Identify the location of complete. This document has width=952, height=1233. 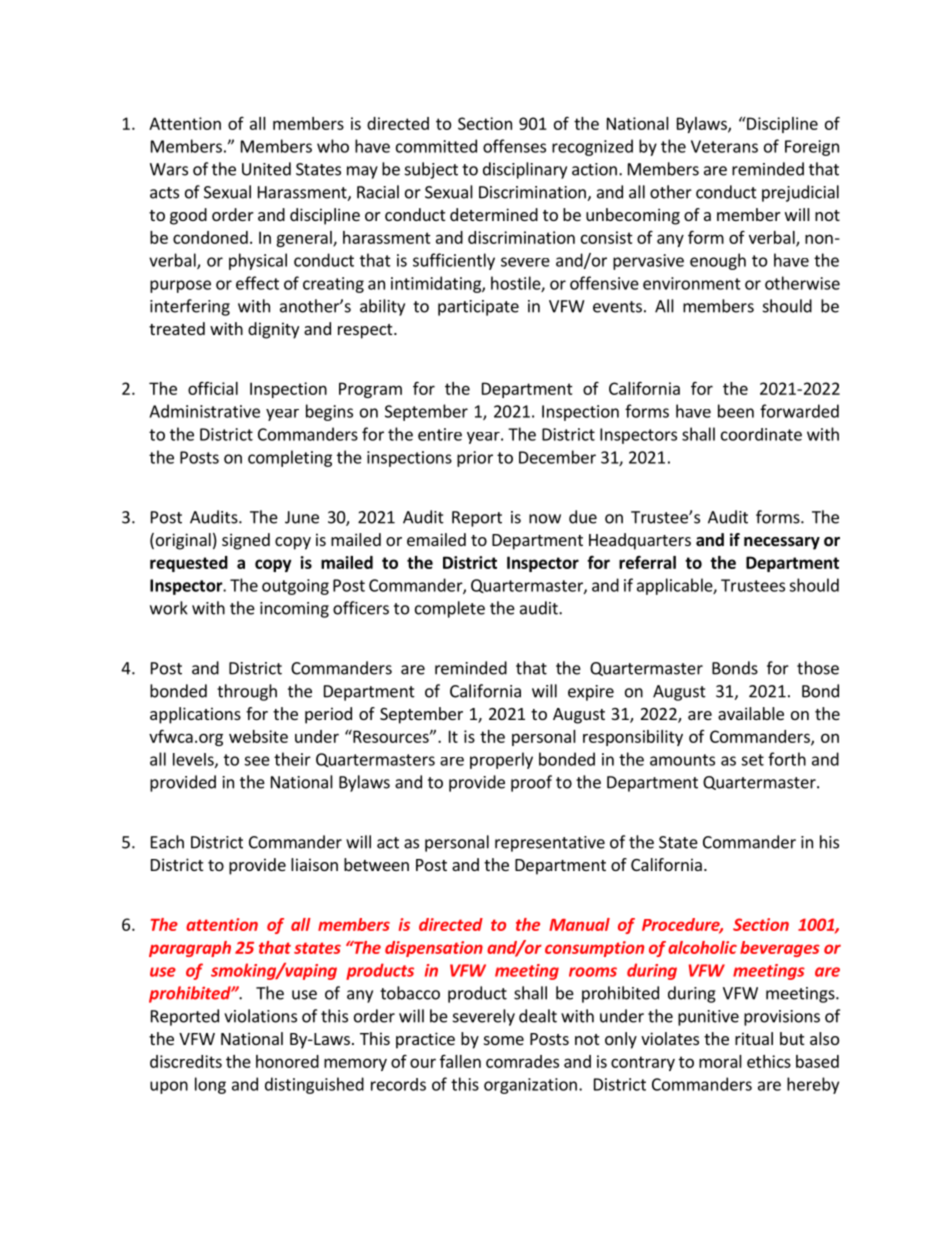
(450, 609).
